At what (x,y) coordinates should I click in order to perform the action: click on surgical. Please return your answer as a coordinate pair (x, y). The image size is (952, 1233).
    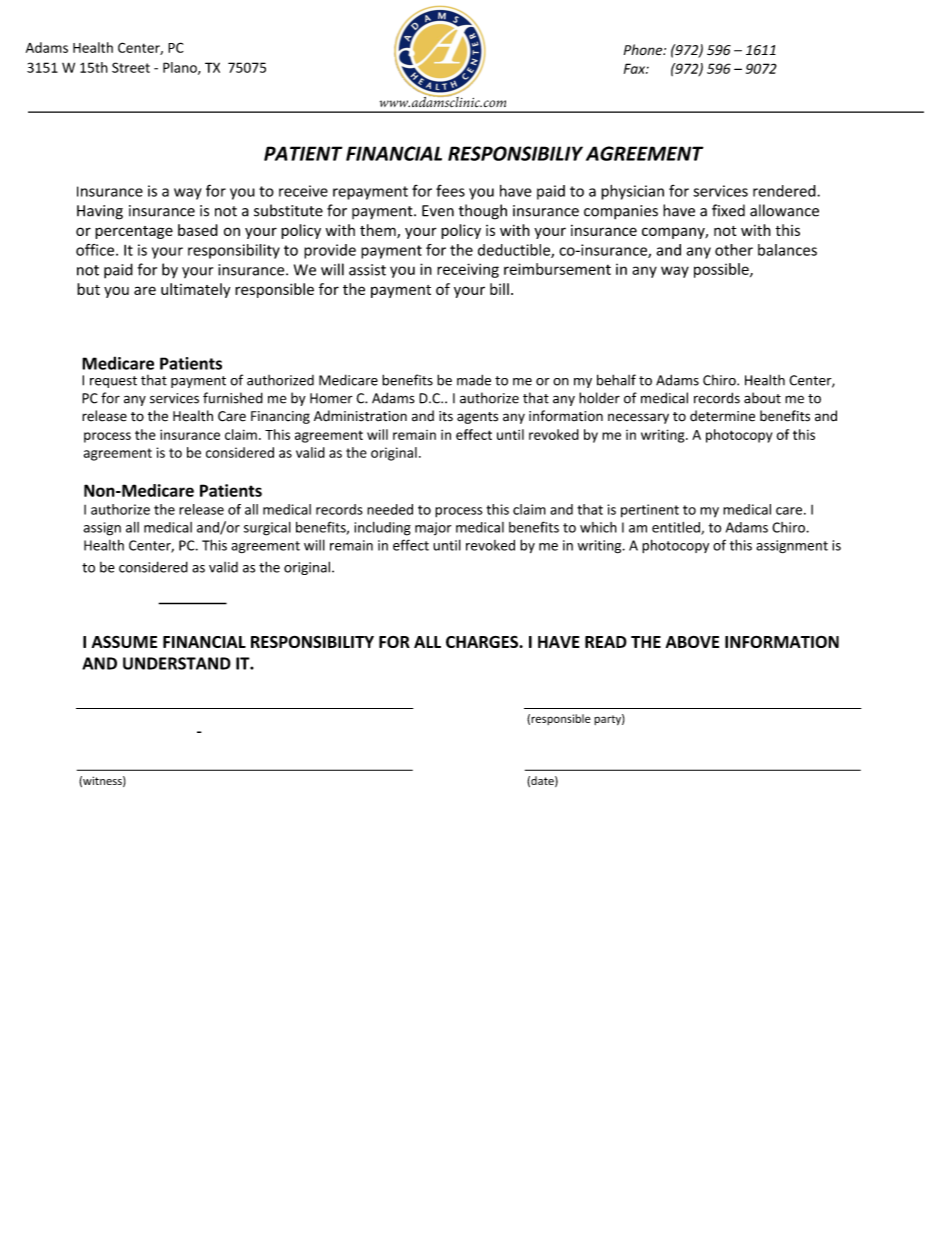
    Looking at the image, I should click on (267, 529).
